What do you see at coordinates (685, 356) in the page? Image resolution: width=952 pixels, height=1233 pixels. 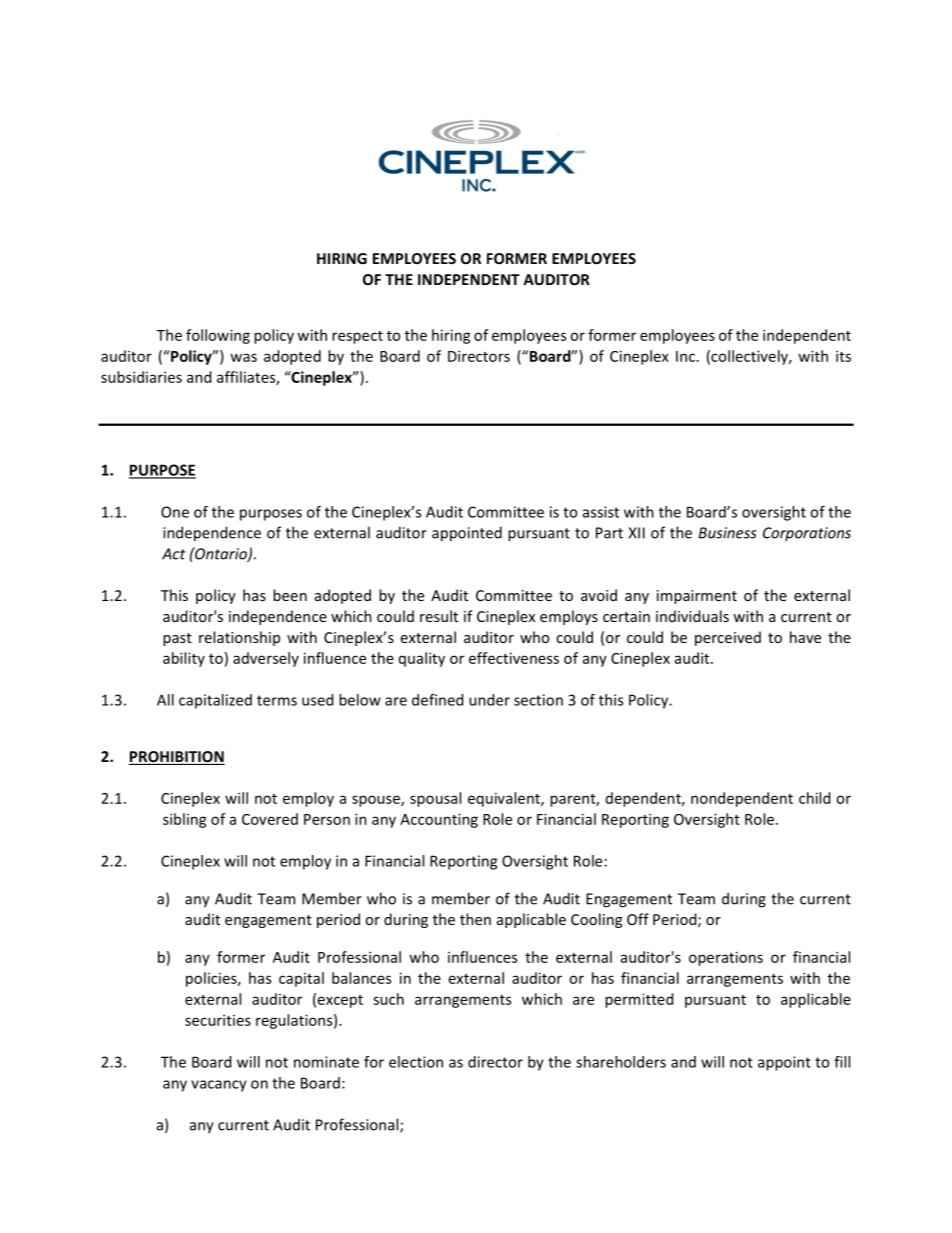 I see `Inc` at bounding box center [685, 356].
